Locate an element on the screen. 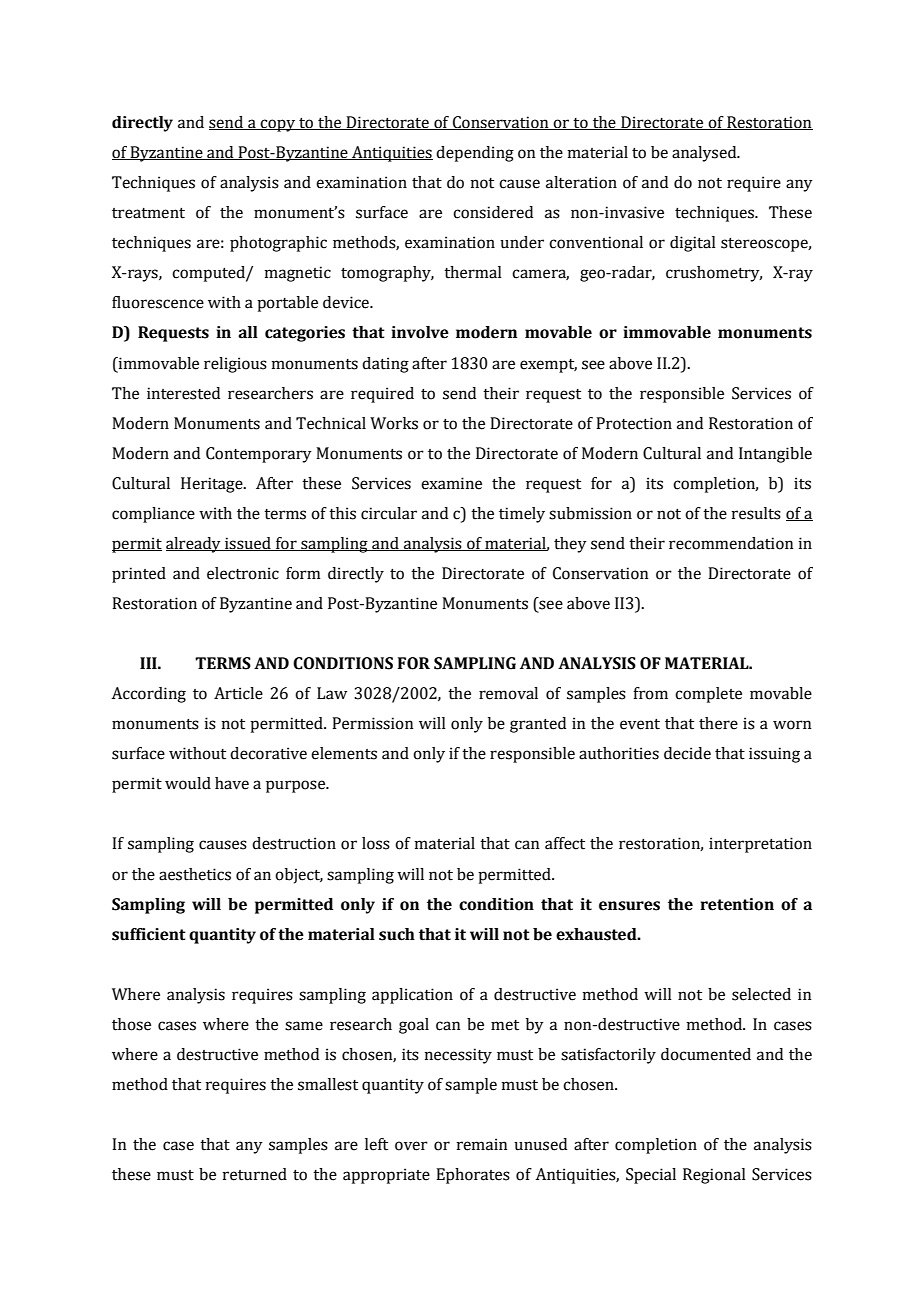  have is located at coordinates (232, 783).
